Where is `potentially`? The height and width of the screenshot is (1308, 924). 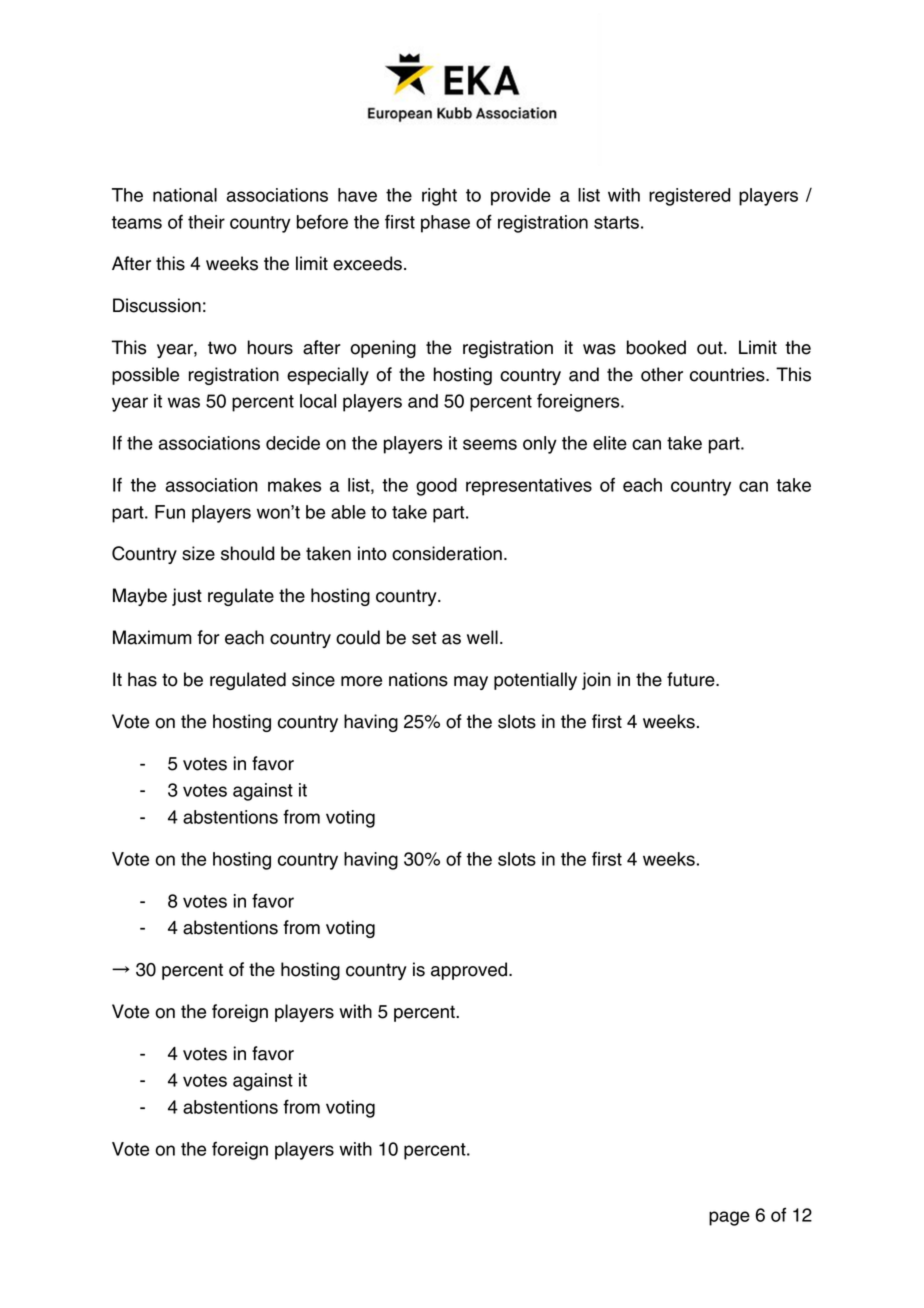
potentially is located at coordinates (535, 681).
